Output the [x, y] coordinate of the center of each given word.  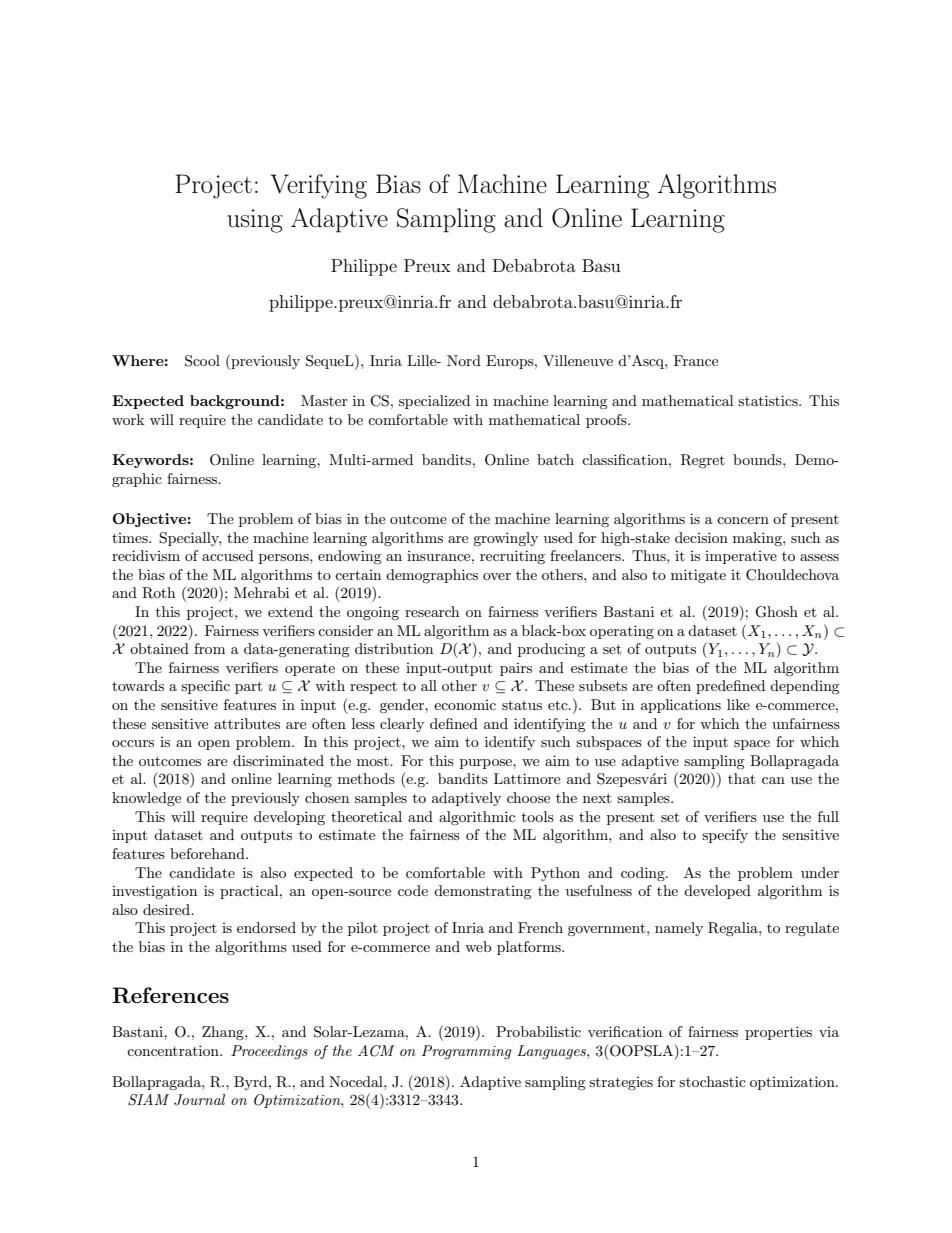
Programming [467, 1052]
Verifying [319, 186]
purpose [487, 764]
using [255, 221]
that [741, 778]
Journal [199, 1100]
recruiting [512, 557]
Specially [190, 539]
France [696, 360]
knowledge [146, 799]
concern [743, 520]
